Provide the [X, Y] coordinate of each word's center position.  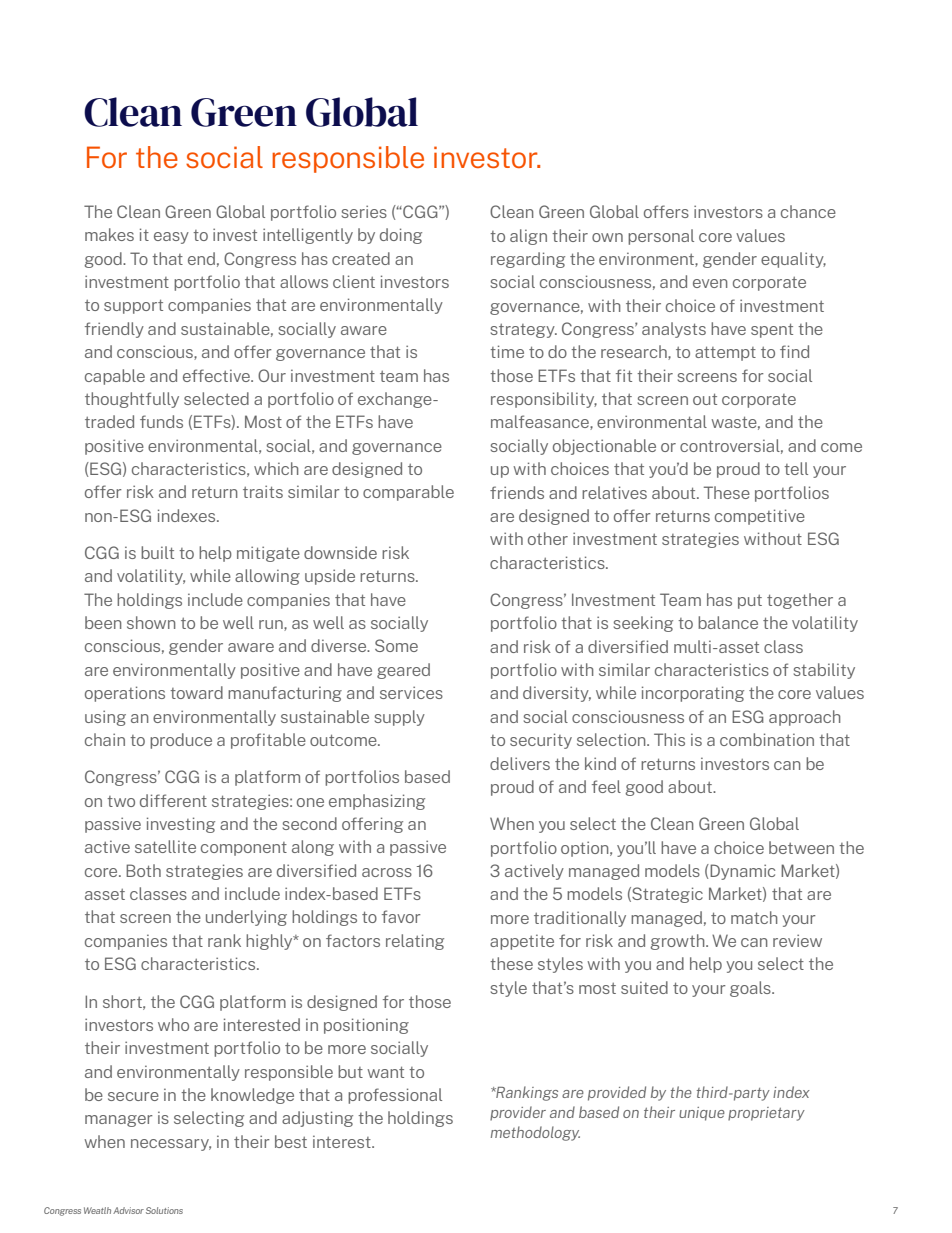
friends [517, 492]
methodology [535, 1133]
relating [415, 942]
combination [767, 739]
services [411, 692]
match [754, 917]
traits [263, 491]
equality [793, 260]
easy [171, 238]
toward [196, 692]
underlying [246, 918]
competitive [760, 517]
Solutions [164, 1210]
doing [401, 236]
